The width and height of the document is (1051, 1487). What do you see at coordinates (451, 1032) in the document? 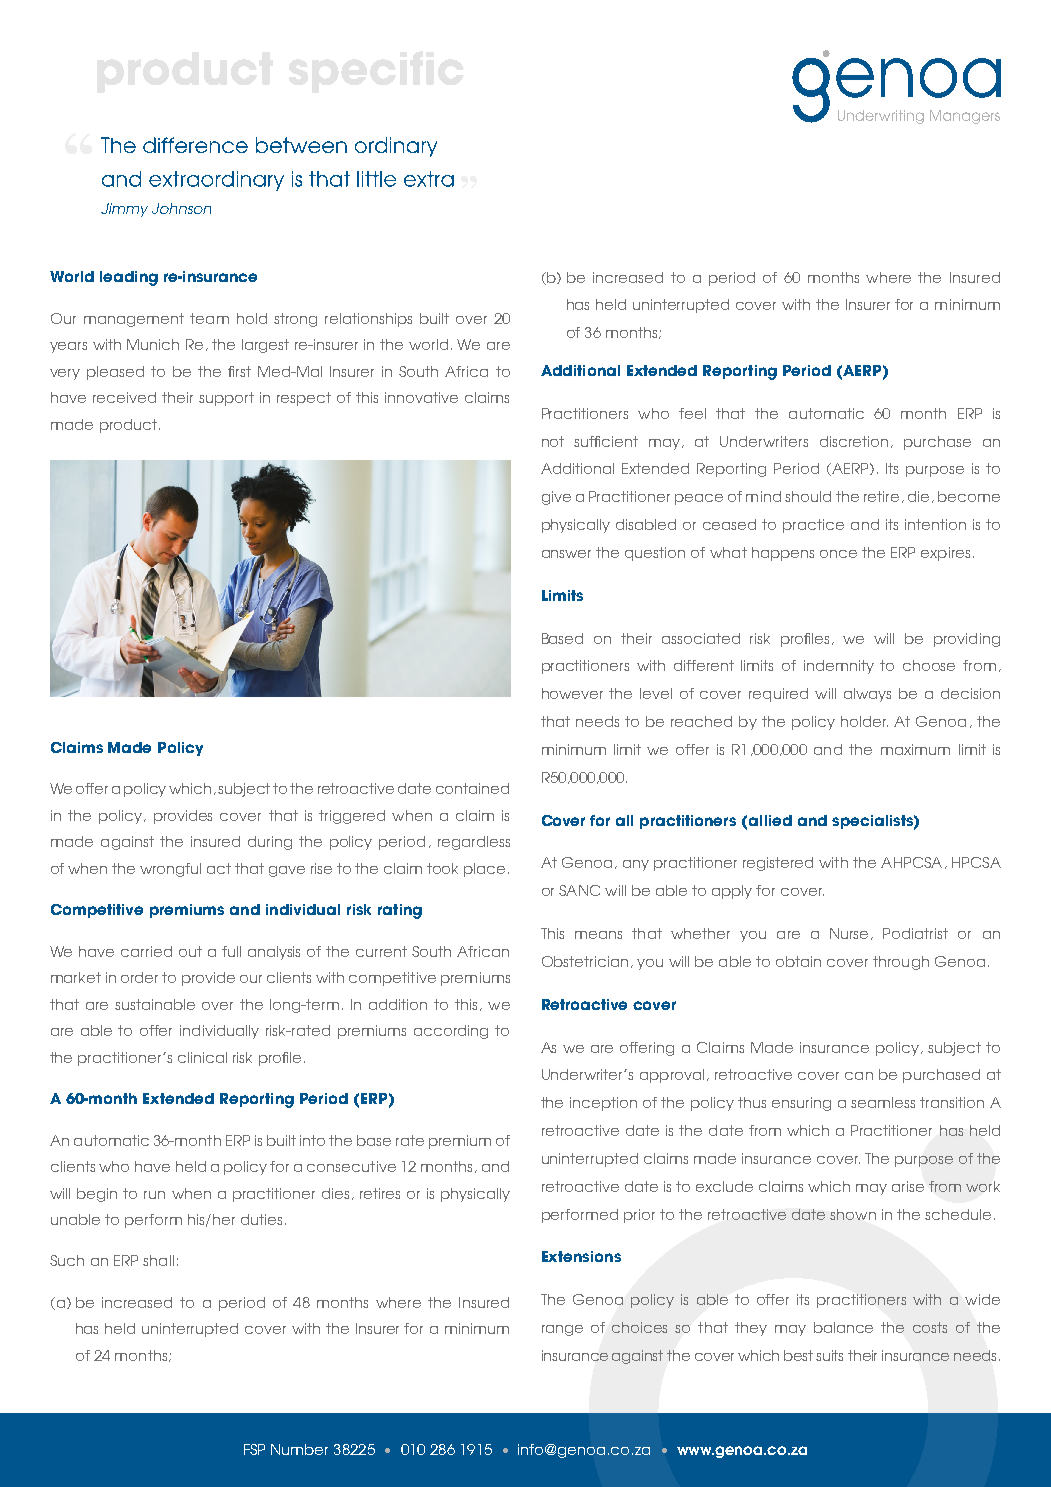
I see `according` at bounding box center [451, 1032].
